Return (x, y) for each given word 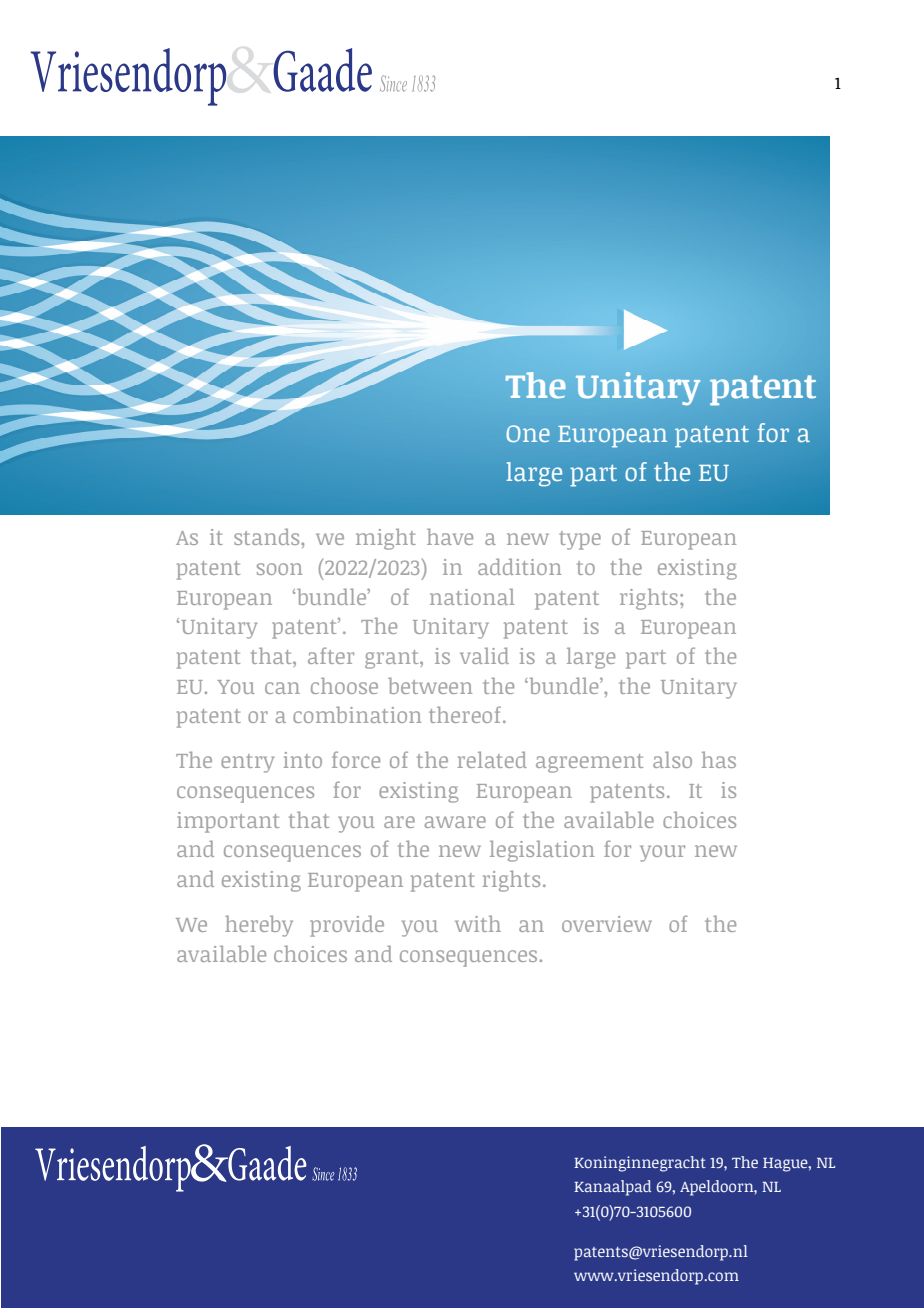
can (282, 688)
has (719, 759)
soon (279, 569)
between (430, 685)
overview (607, 924)
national (472, 596)
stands (268, 536)
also (672, 759)
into (303, 760)
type (580, 540)
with (478, 923)
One (528, 433)
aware (455, 822)
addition (519, 566)
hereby (259, 926)
